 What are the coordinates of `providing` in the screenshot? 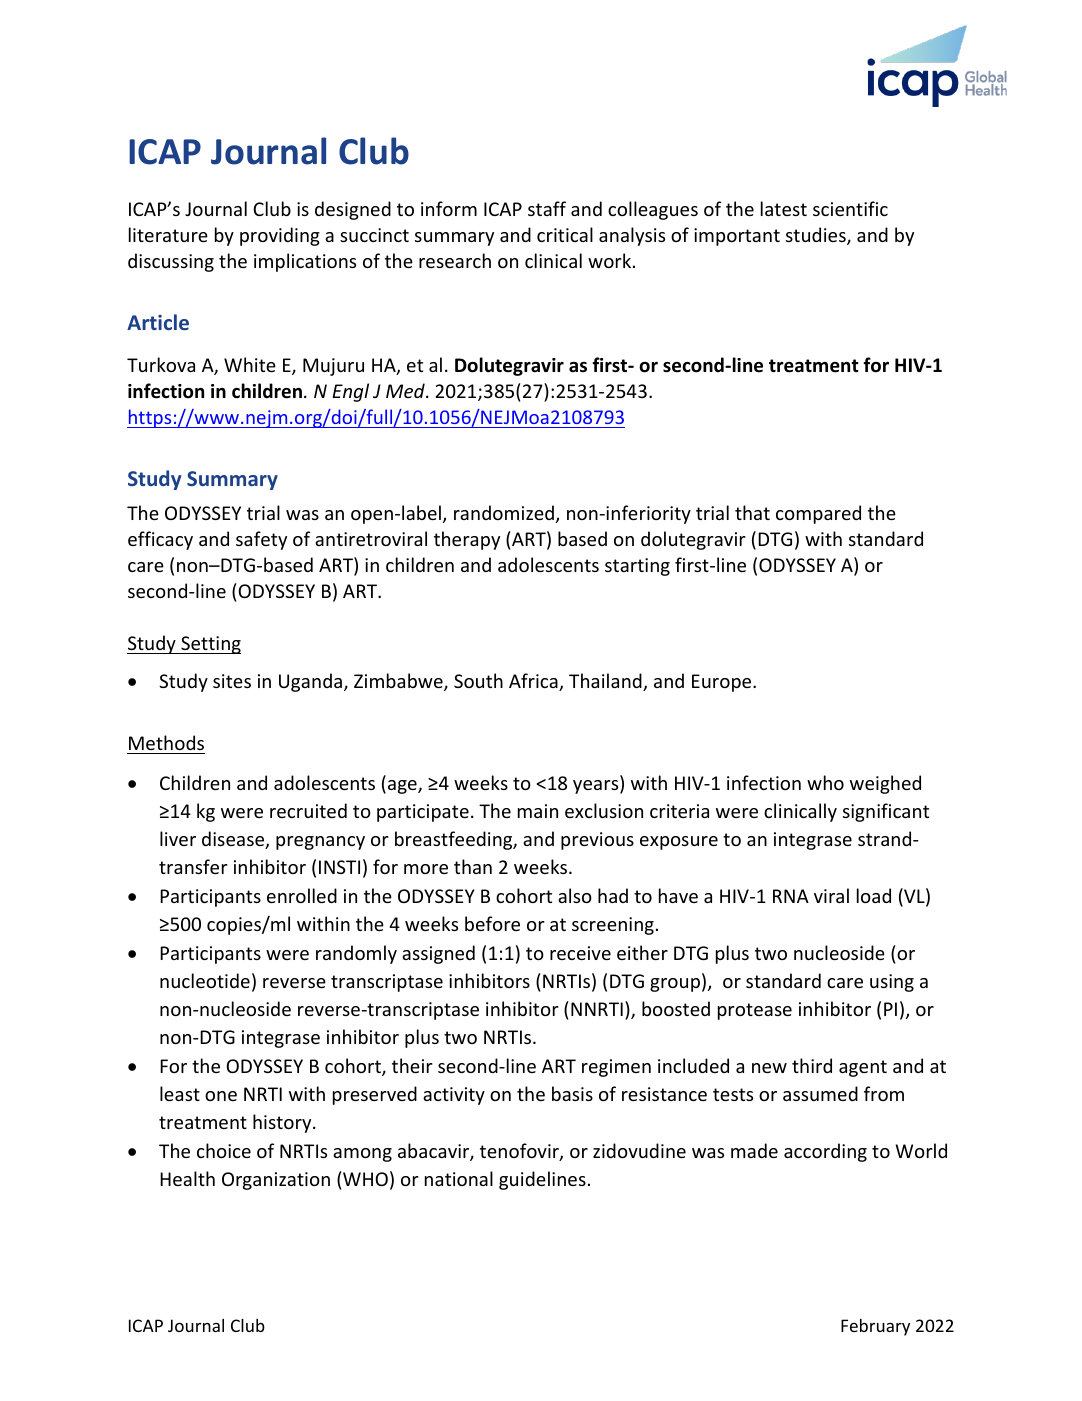 It's located at (280, 236).
